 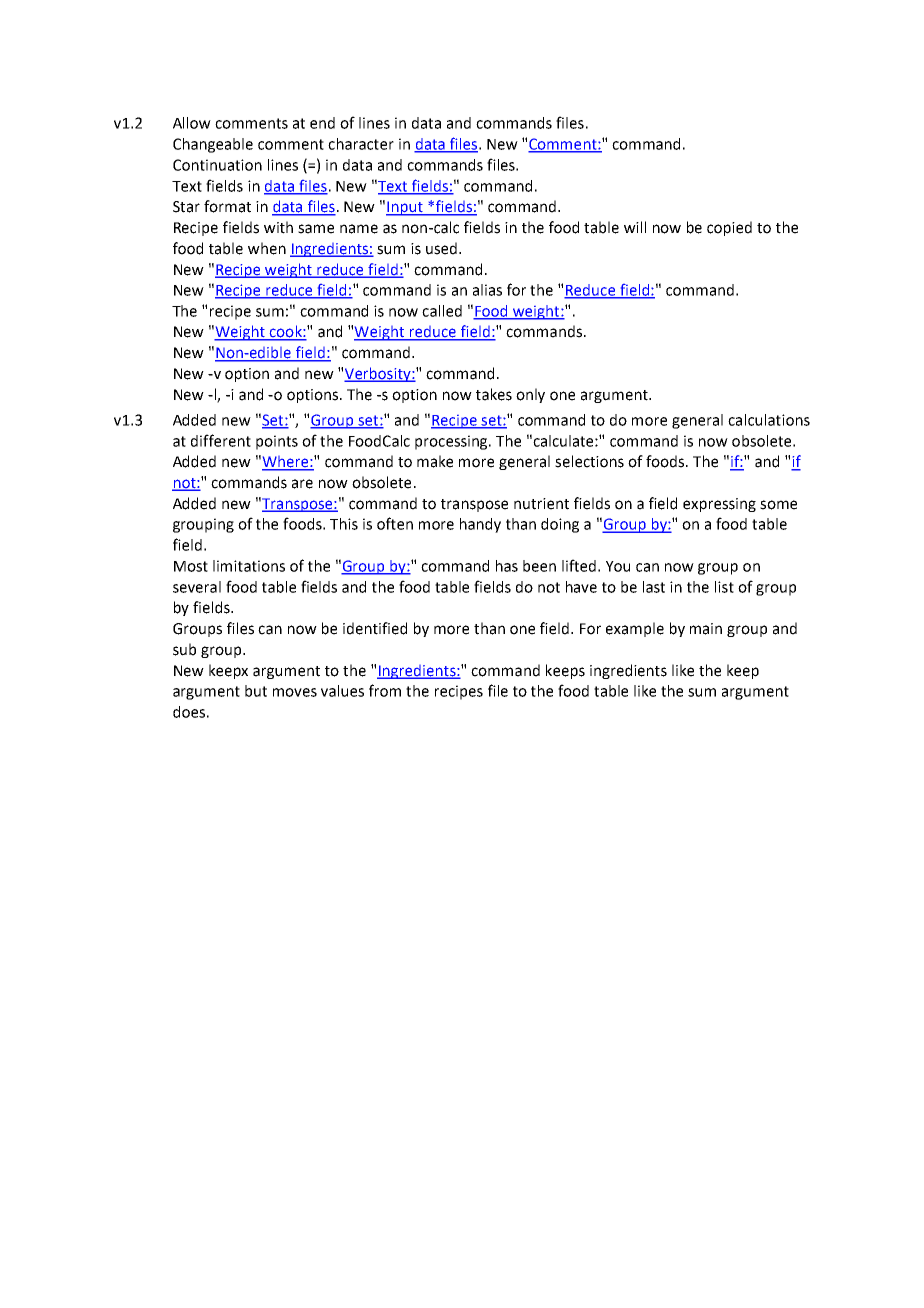 I want to click on handy, so click(x=480, y=525).
